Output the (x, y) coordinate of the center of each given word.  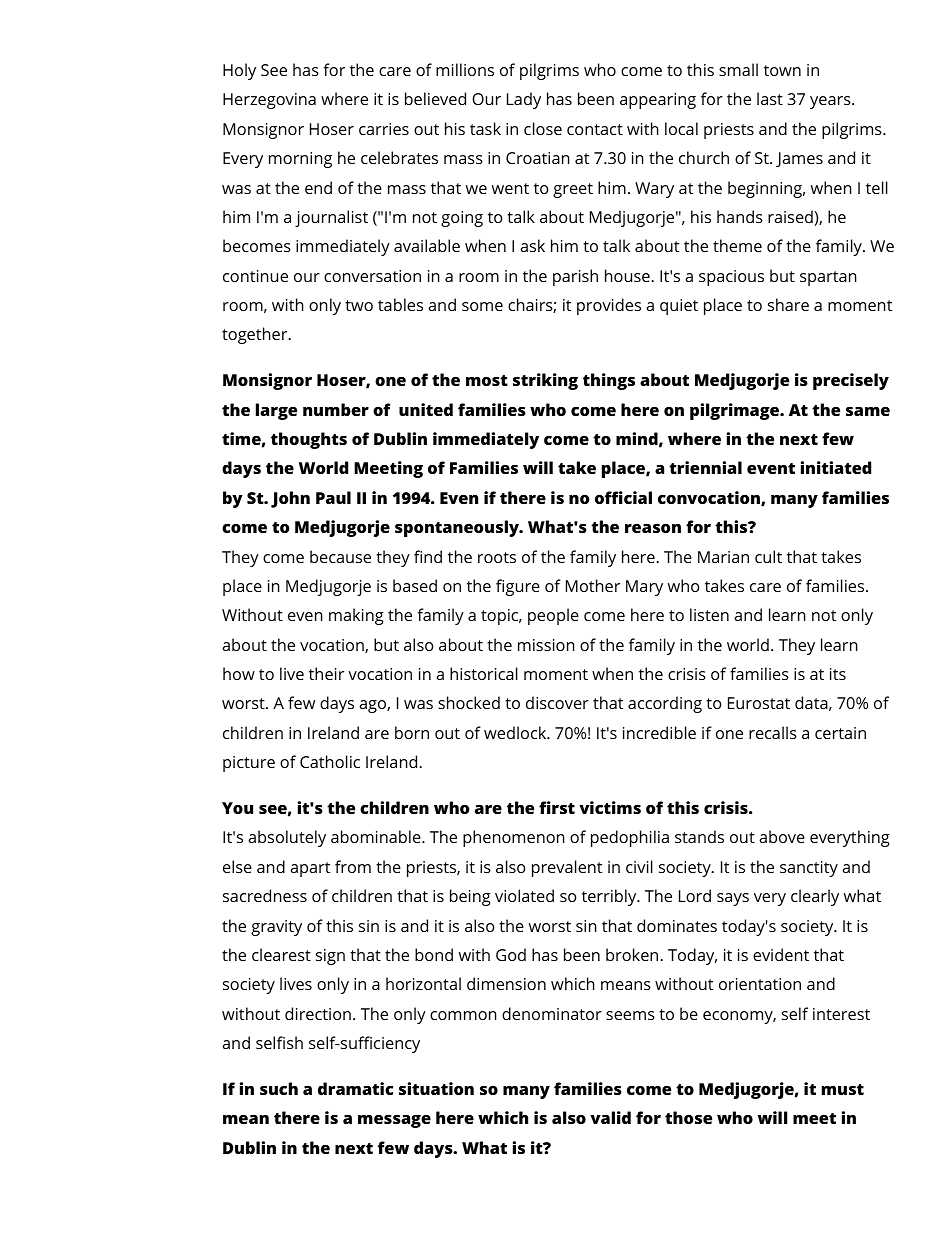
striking (545, 381)
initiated (836, 467)
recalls (773, 732)
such (279, 1088)
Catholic (330, 761)
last (770, 98)
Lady (524, 100)
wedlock (516, 732)
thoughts (309, 440)
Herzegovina (269, 101)
